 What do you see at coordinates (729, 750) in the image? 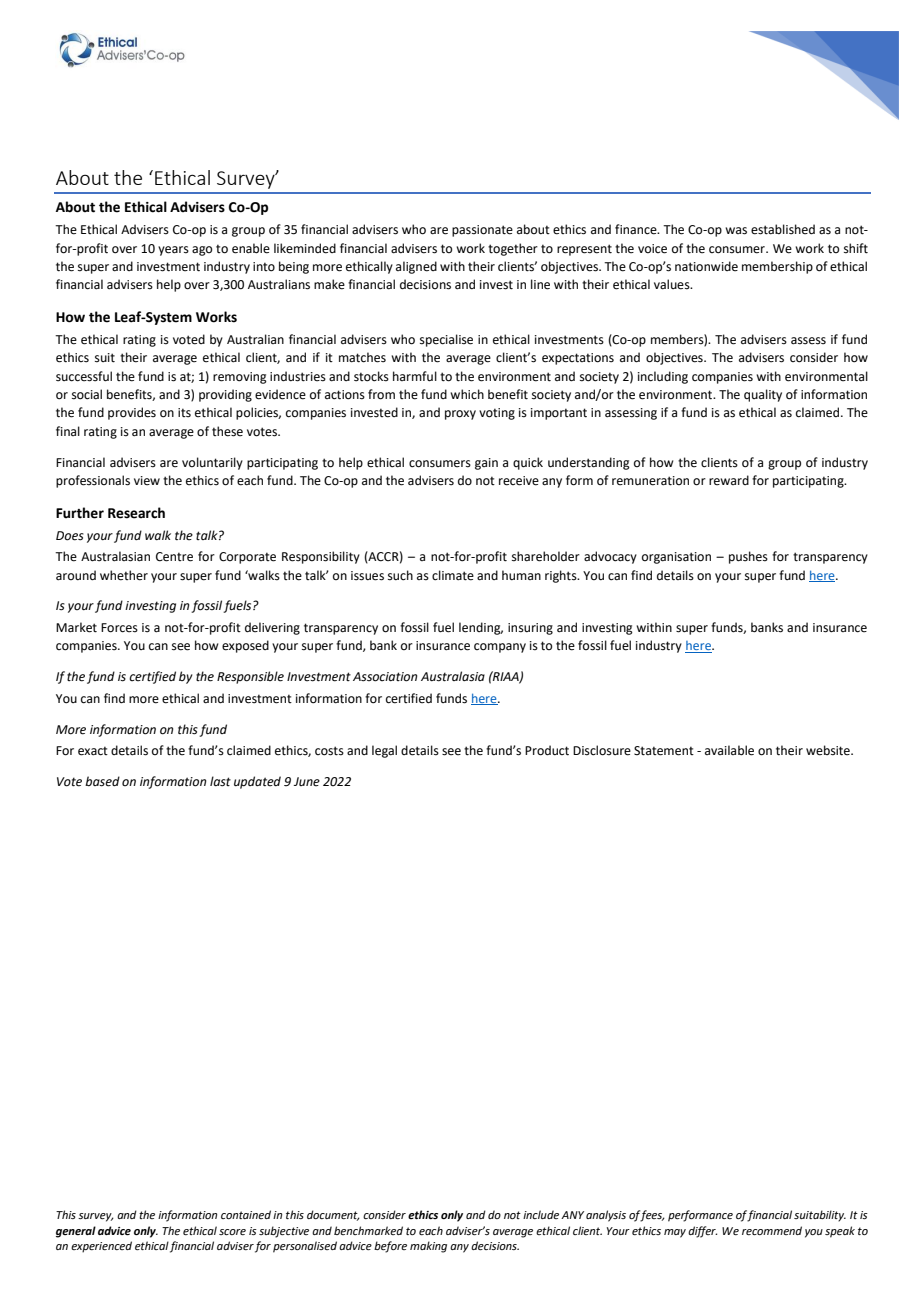
I see `available` at bounding box center [729, 750].
